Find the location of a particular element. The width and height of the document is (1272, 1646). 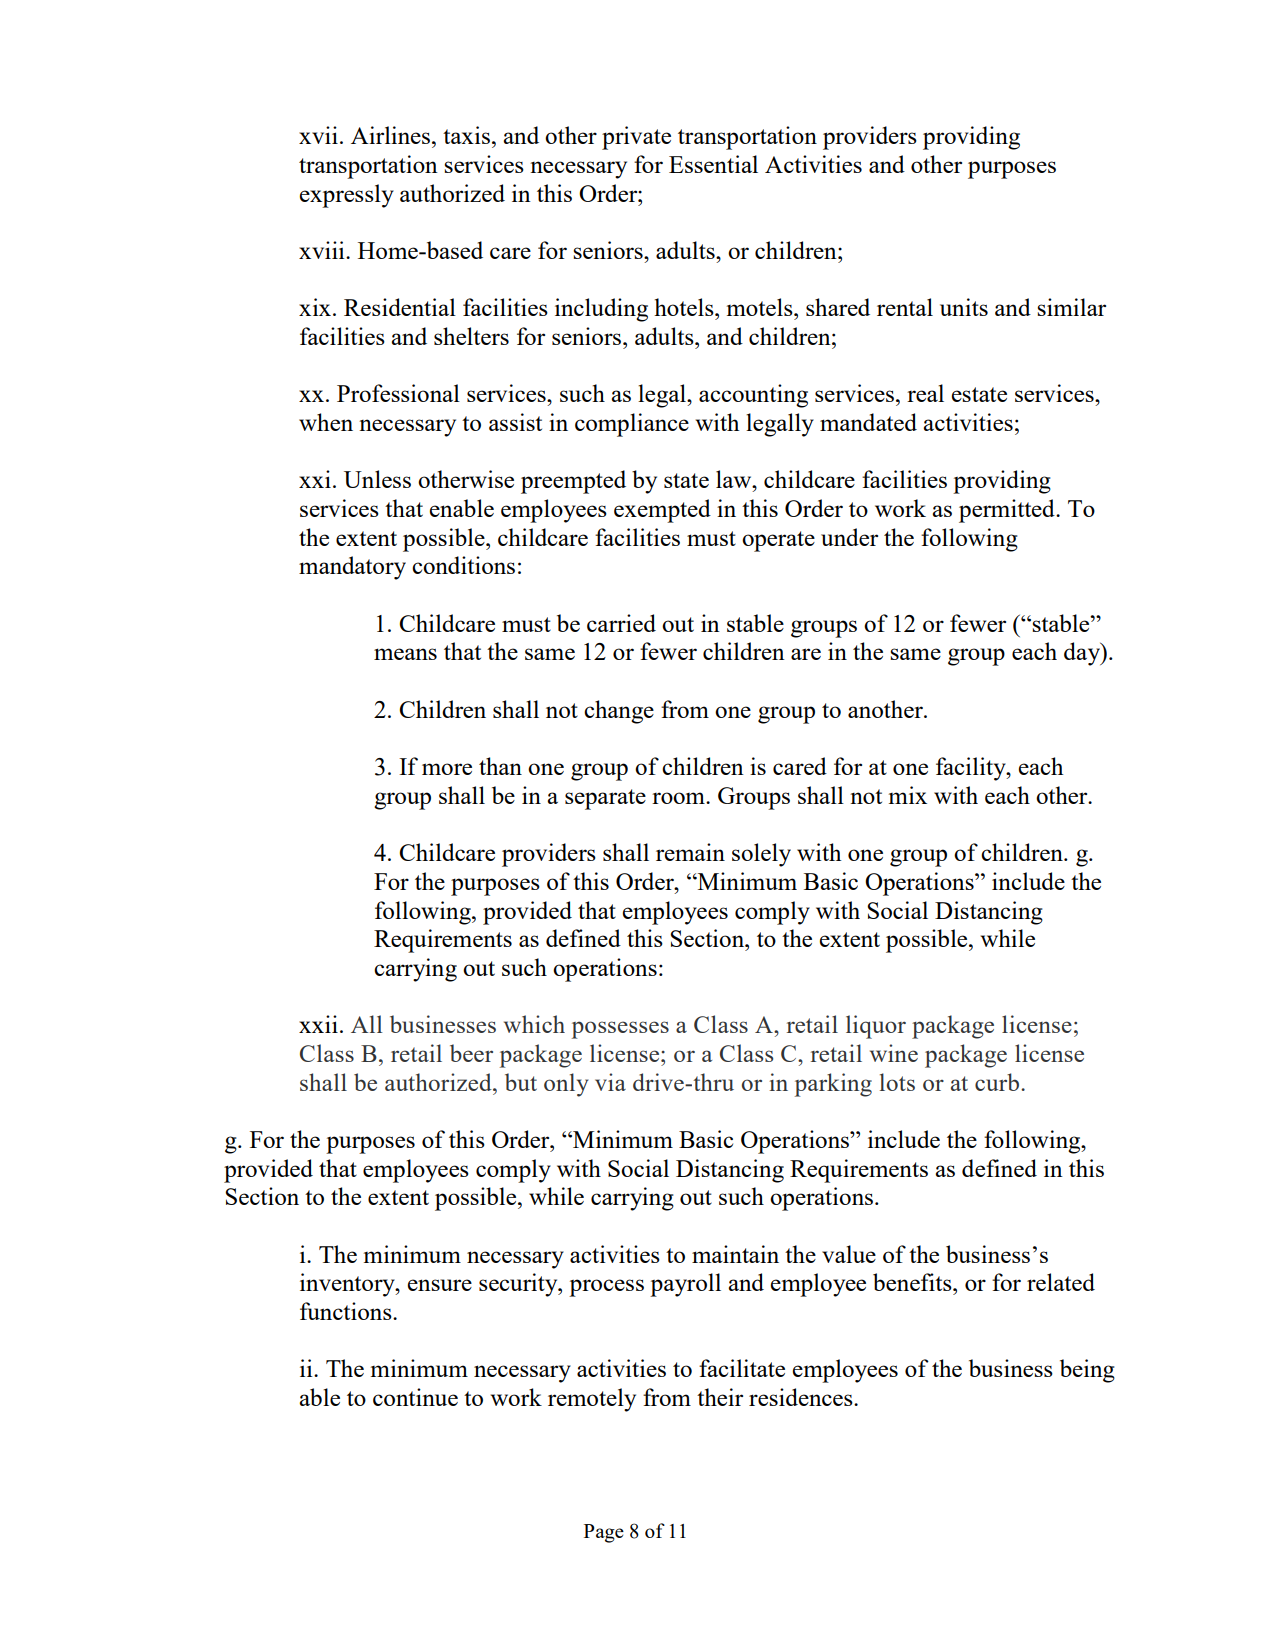

units is located at coordinates (964, 307).
